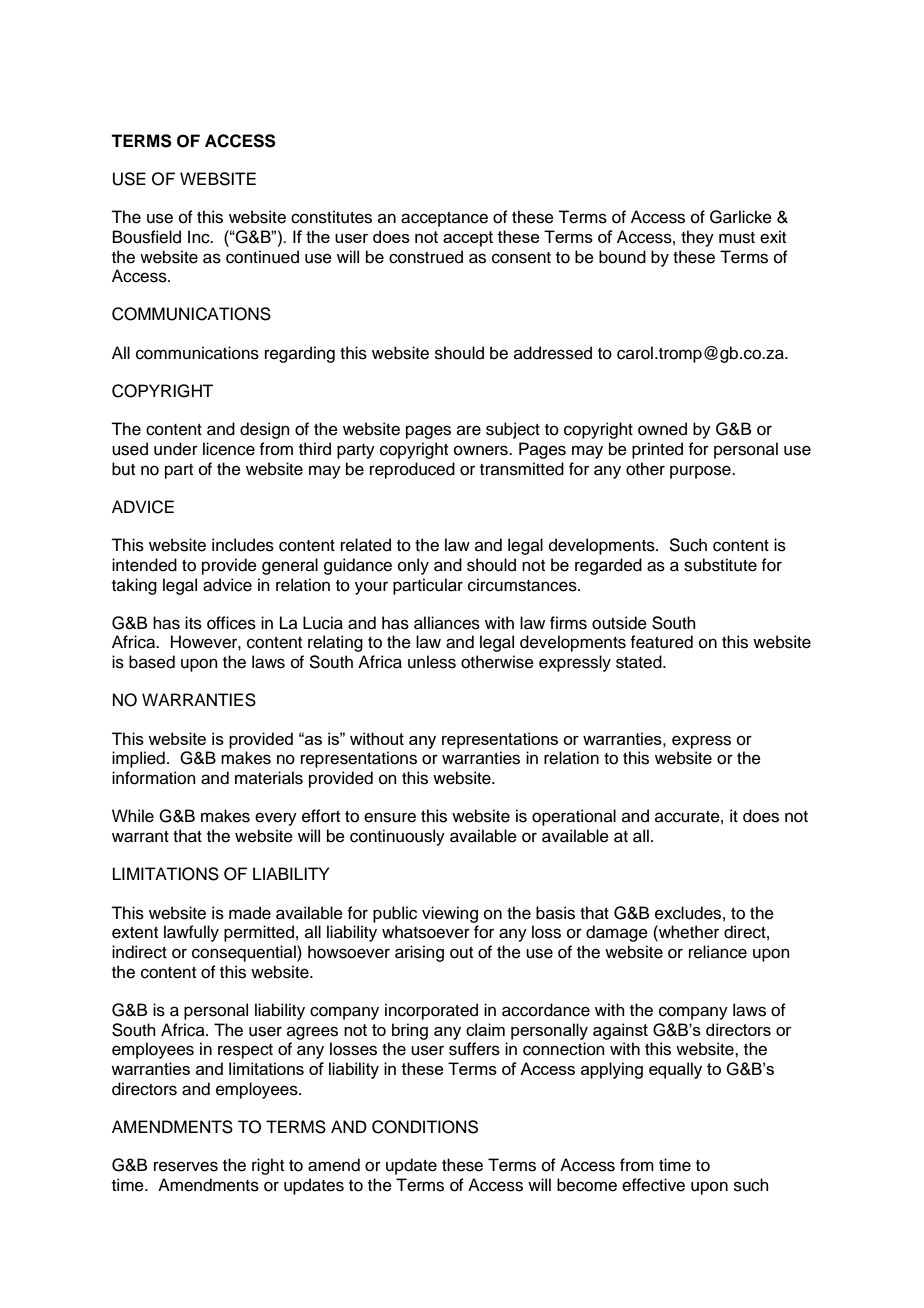 This document has width=924, height=1308. Describe the element at coordinates (697, 238) in the document. I see `they` at that location.
